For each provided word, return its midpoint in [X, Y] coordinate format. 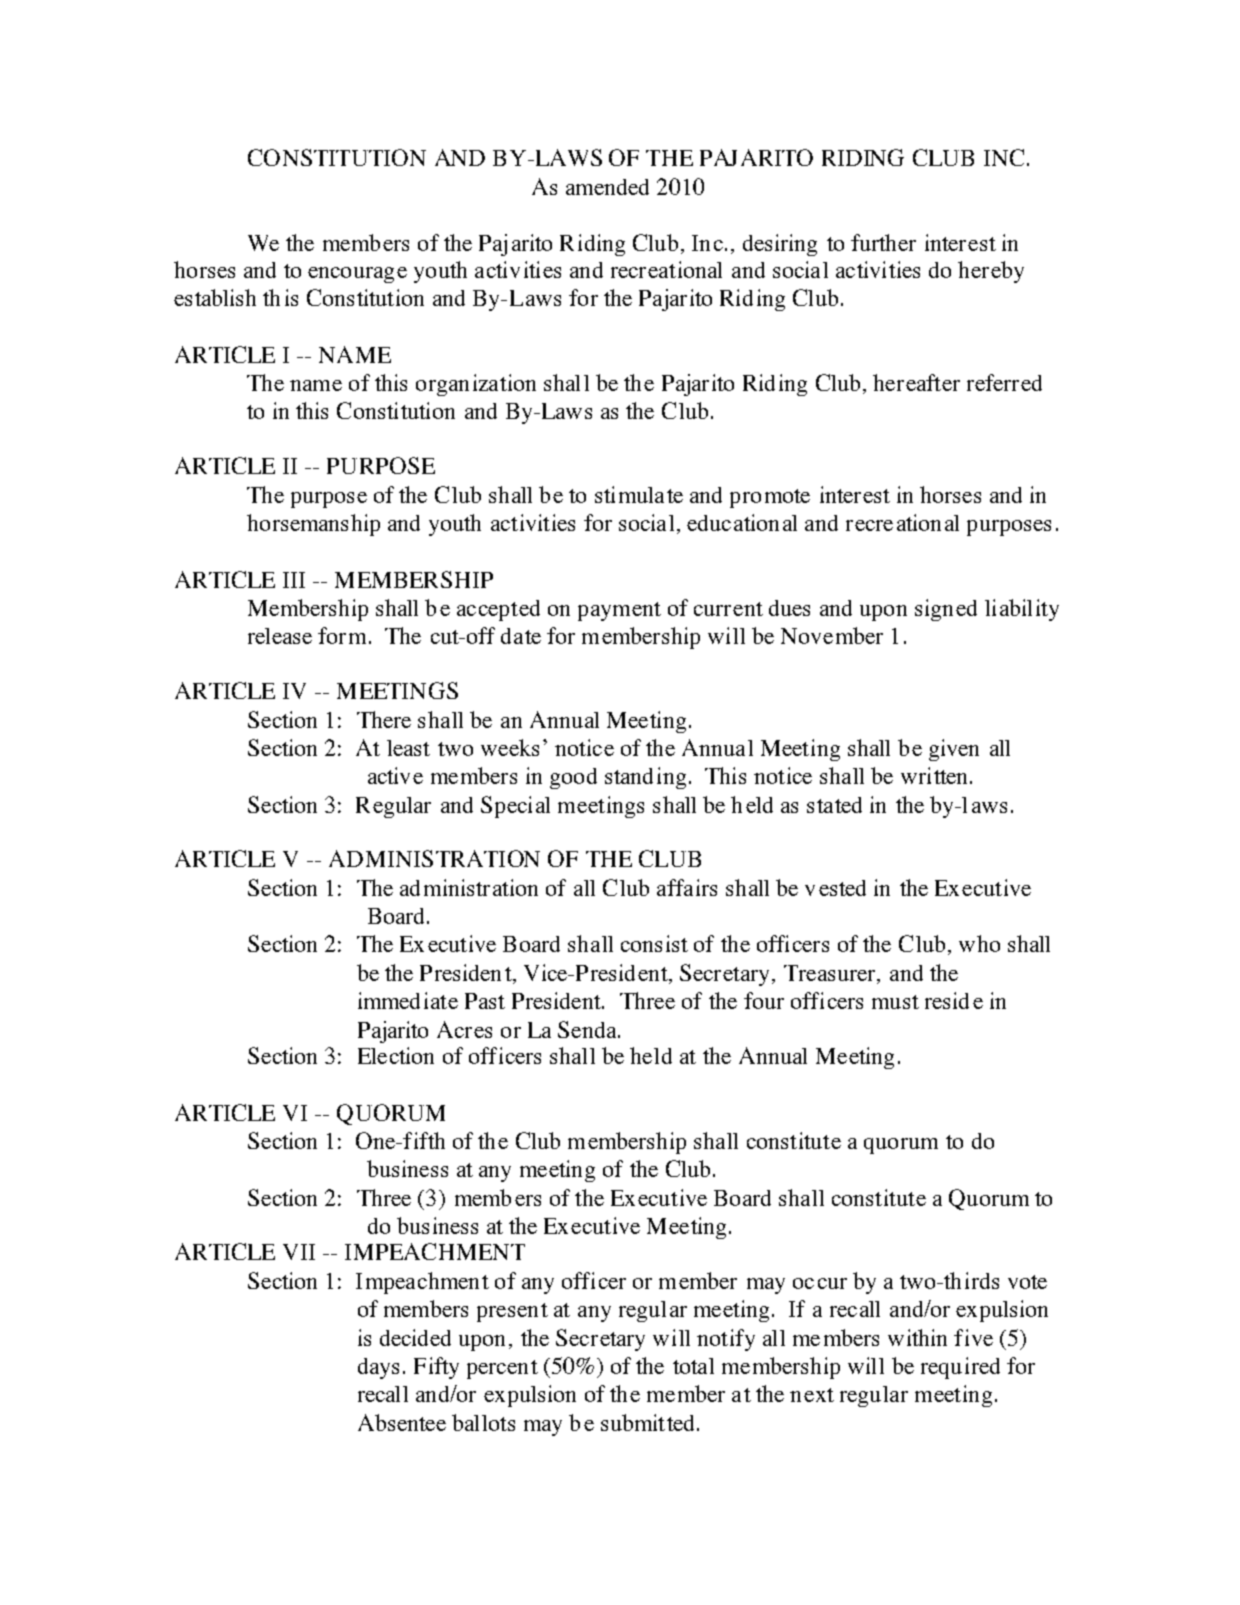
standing [645, 778]
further [883, 242]
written [936, 775]
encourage [357, 275]
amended [607, 187]
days [378, 1368]
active [395, 775]
